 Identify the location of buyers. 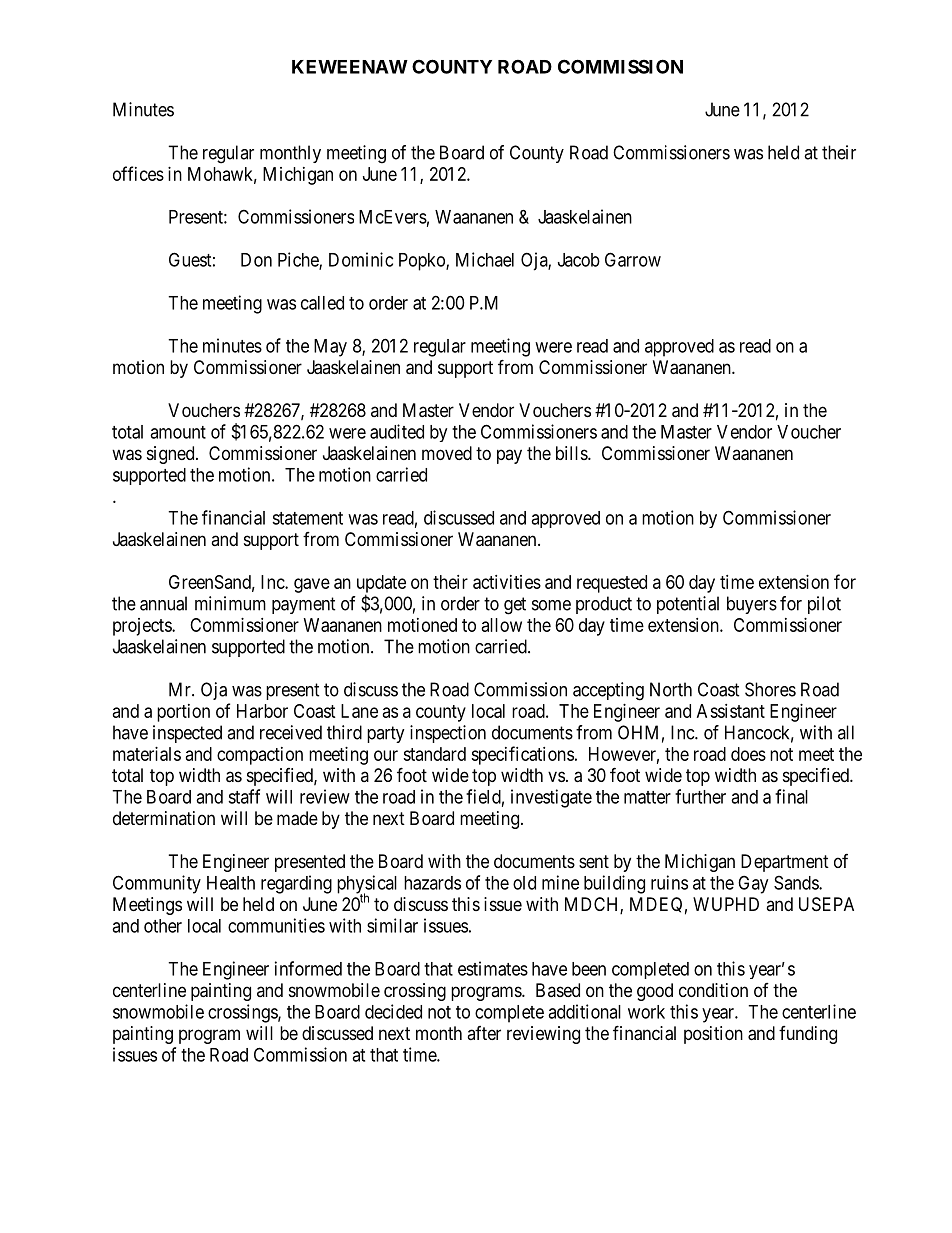
(752, 605).
